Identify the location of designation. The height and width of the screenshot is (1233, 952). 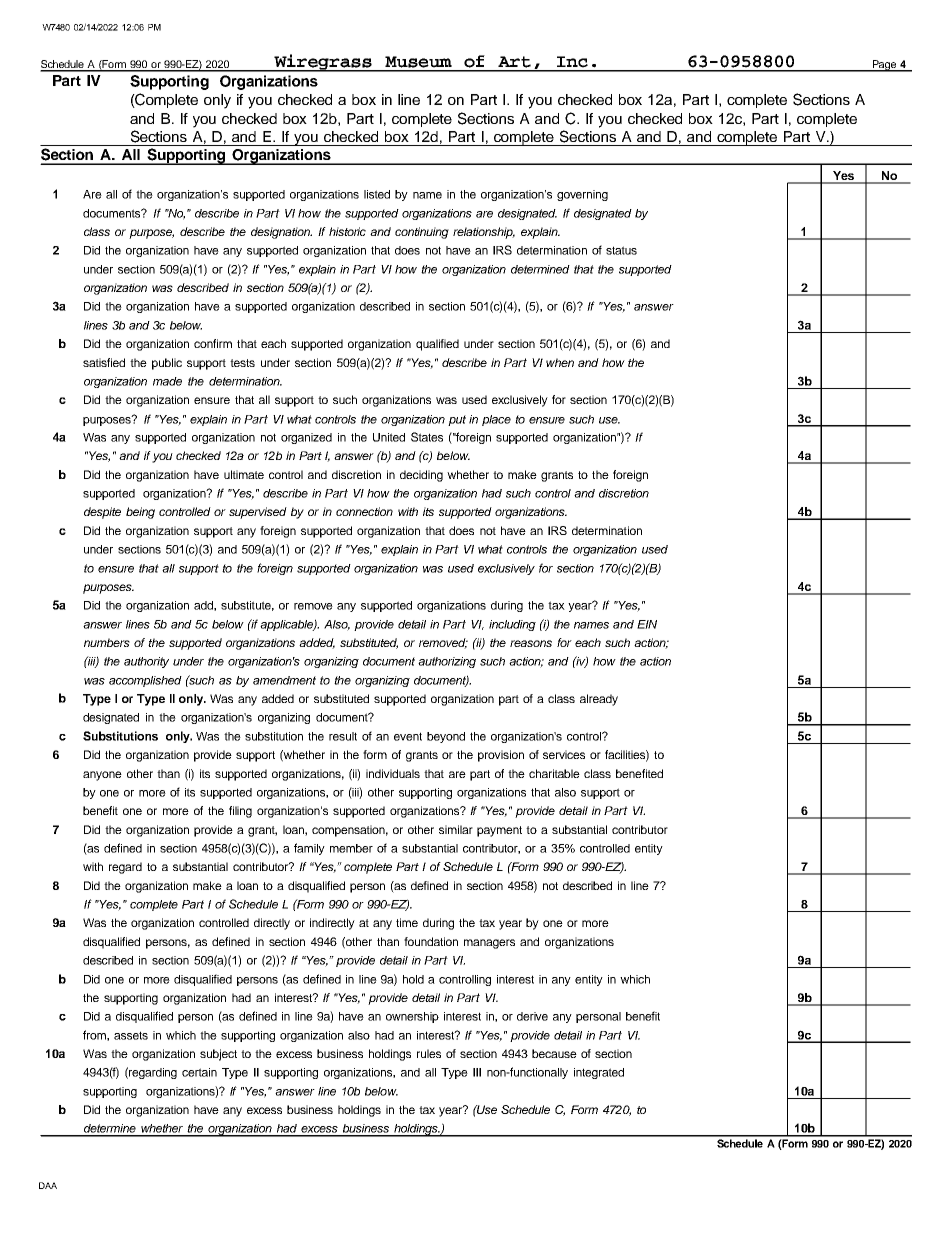
(281, 233).
